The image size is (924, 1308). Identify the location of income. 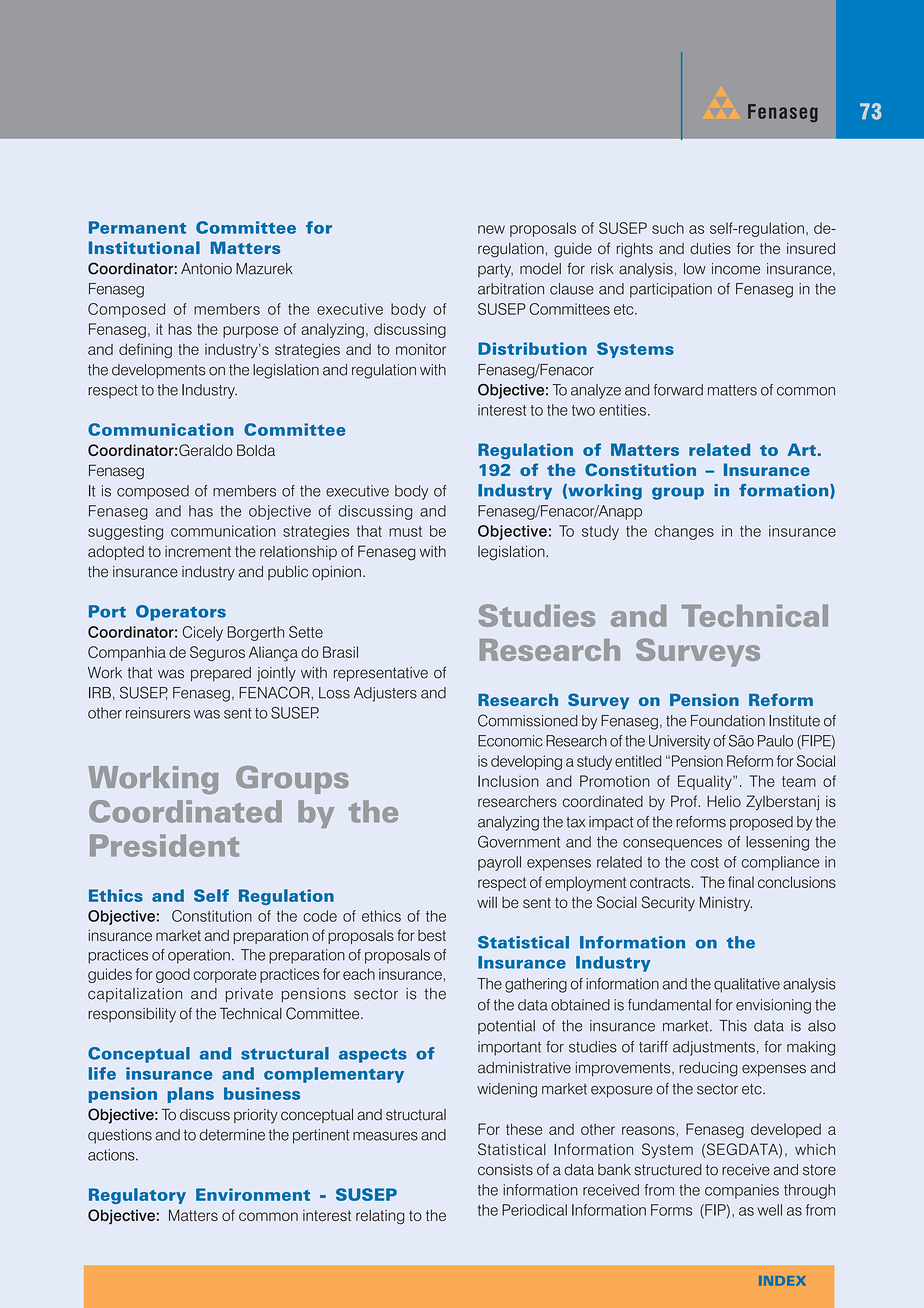
(736, 269).
